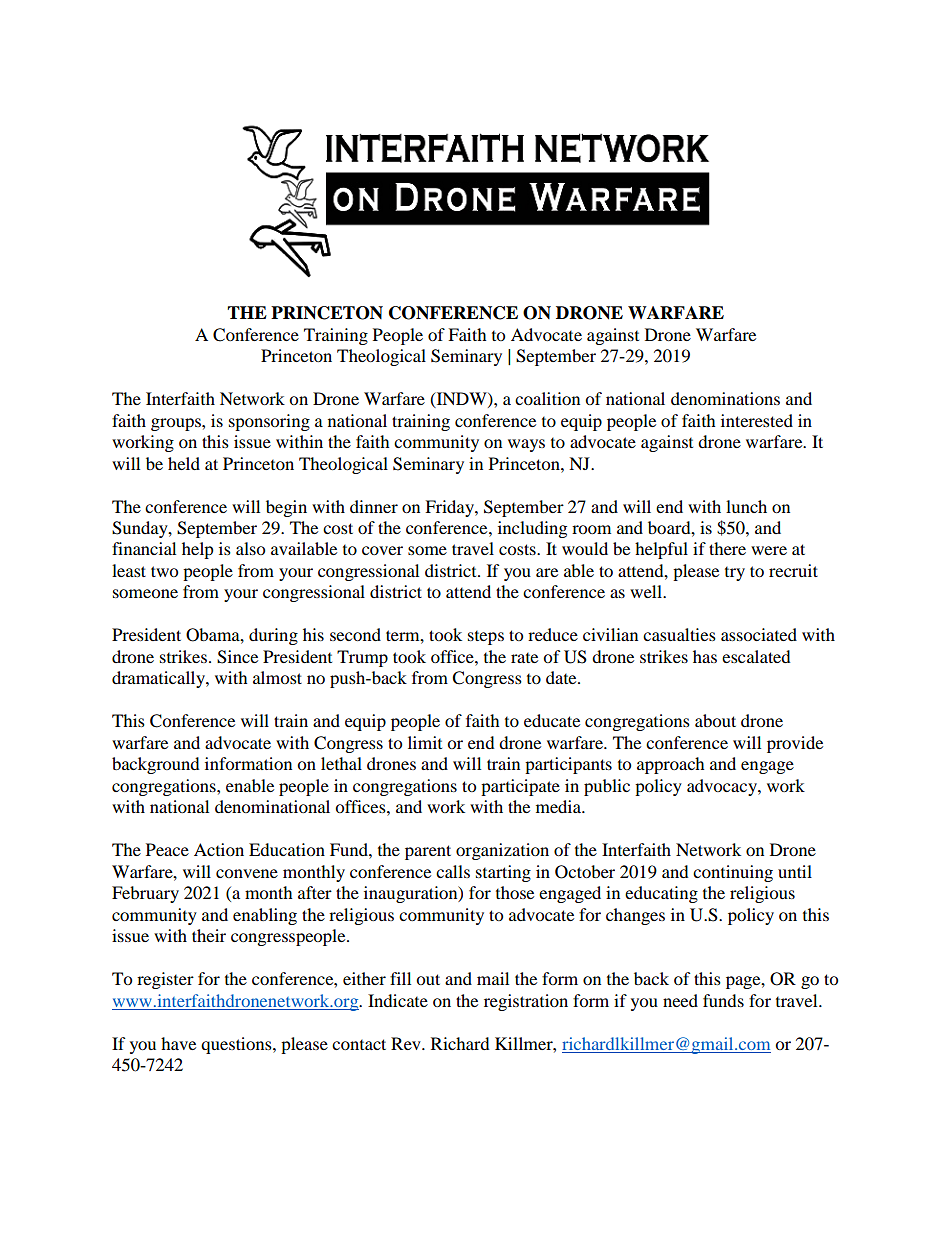  Describe the element at coordinates (735, 574) in the document. I see `try` at that location.
